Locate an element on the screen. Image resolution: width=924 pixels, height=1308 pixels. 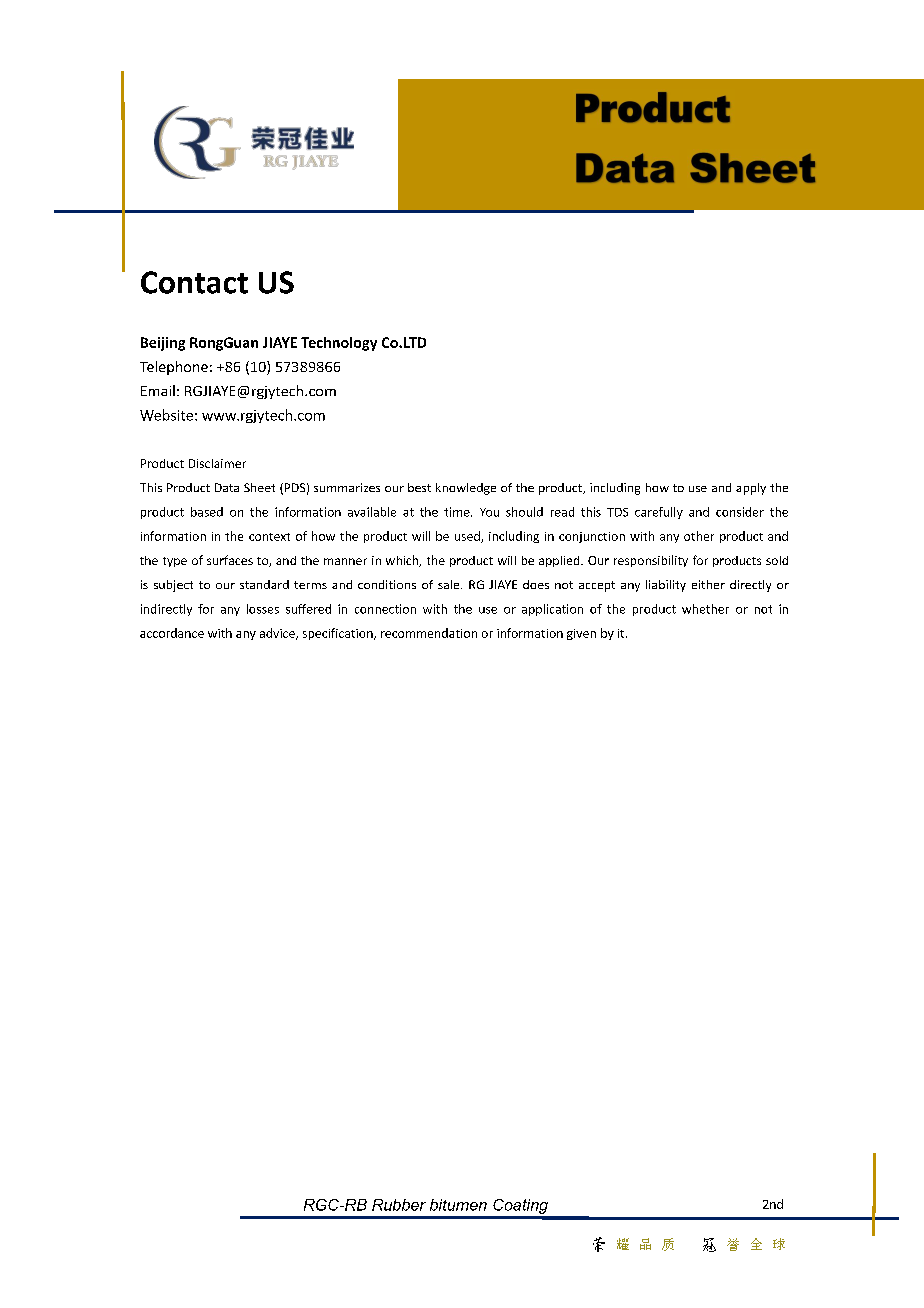
Technology is located at coordinates (339, 344).
